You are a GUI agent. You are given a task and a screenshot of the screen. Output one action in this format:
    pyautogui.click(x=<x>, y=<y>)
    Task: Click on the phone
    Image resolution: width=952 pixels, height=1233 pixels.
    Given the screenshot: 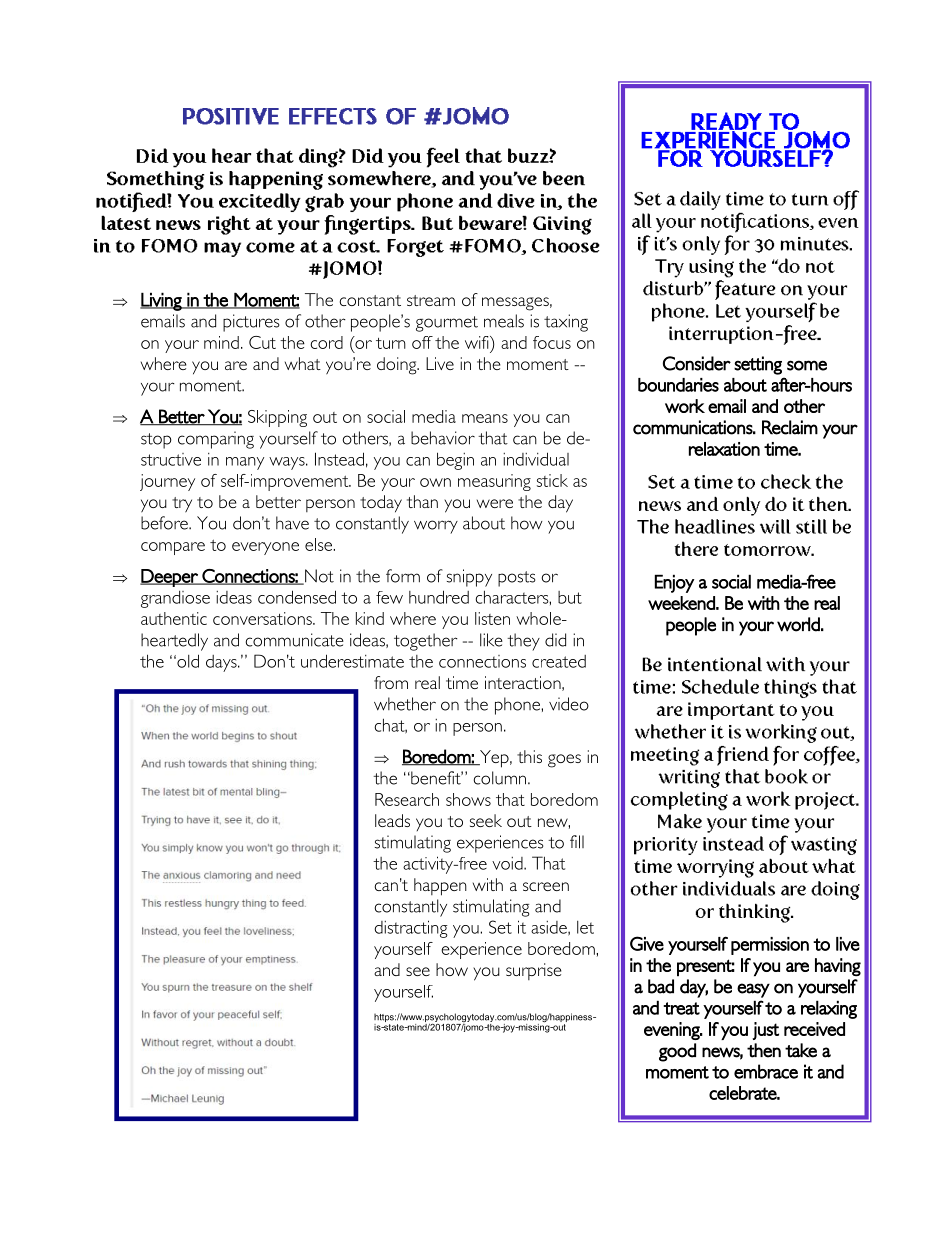 What is the action you would take?
    pyautogui.click(x=518, y=706)
